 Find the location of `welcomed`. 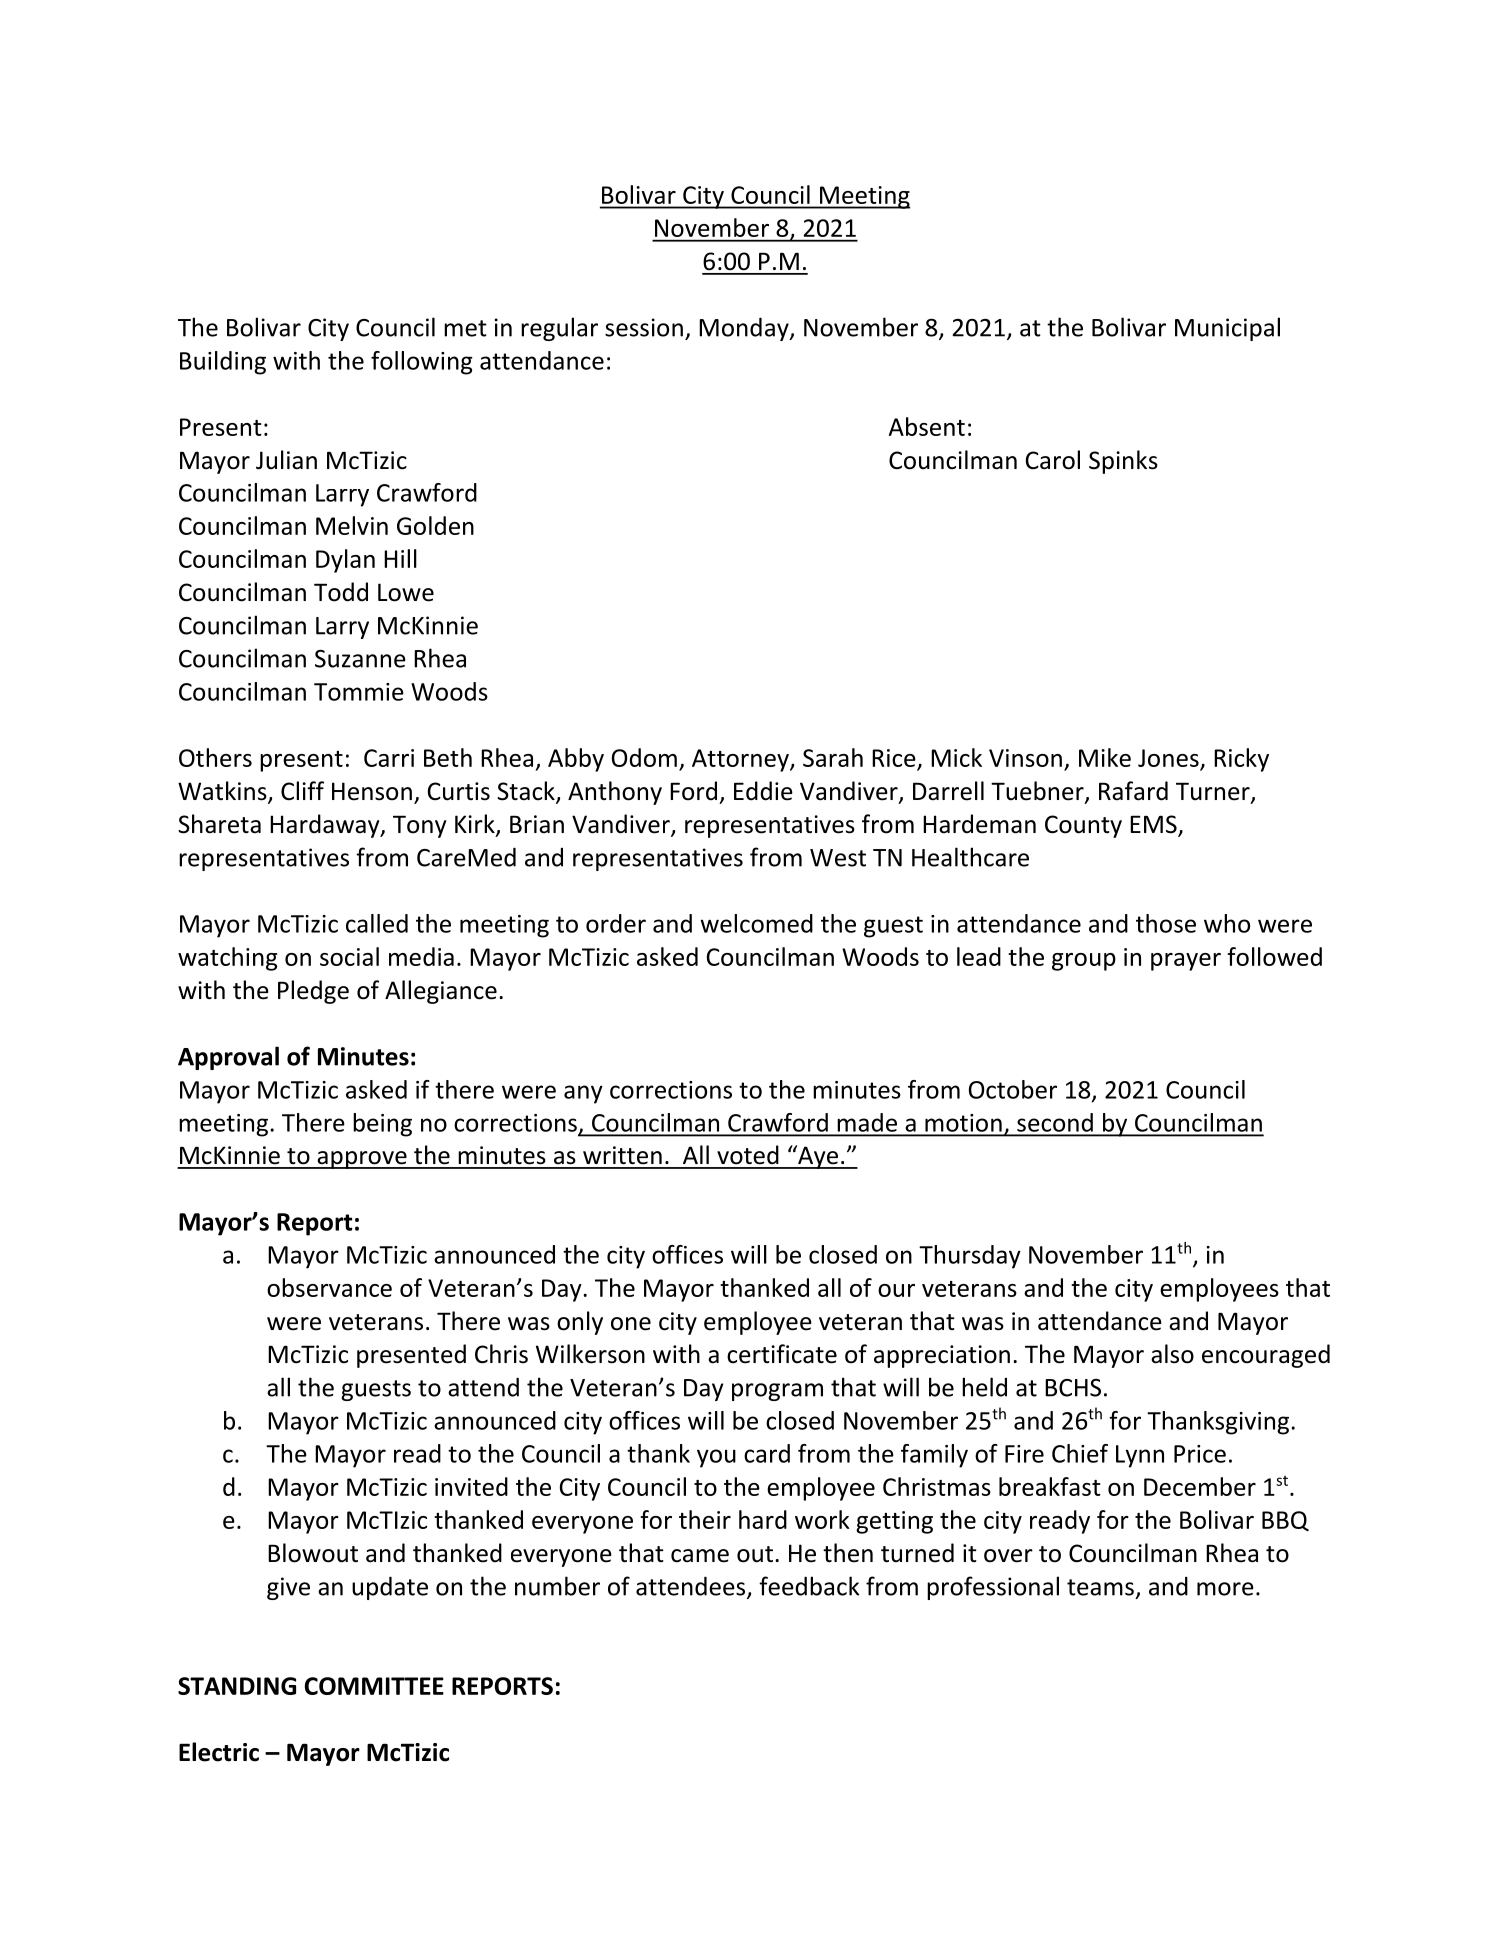

welcomed is located at coordinates (756, 923).
